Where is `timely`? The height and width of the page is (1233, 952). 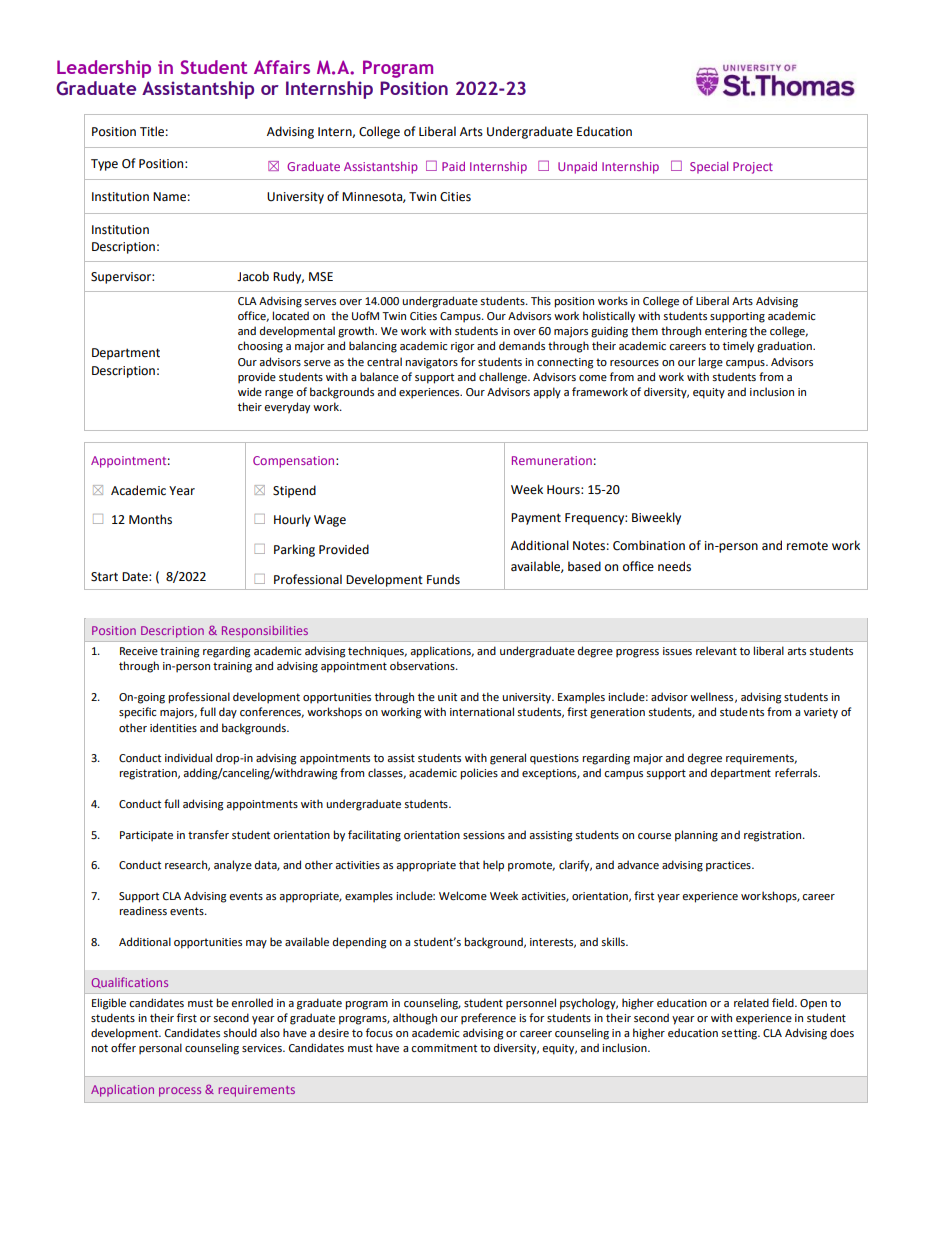
timely is located at coordinates (738, 347).
